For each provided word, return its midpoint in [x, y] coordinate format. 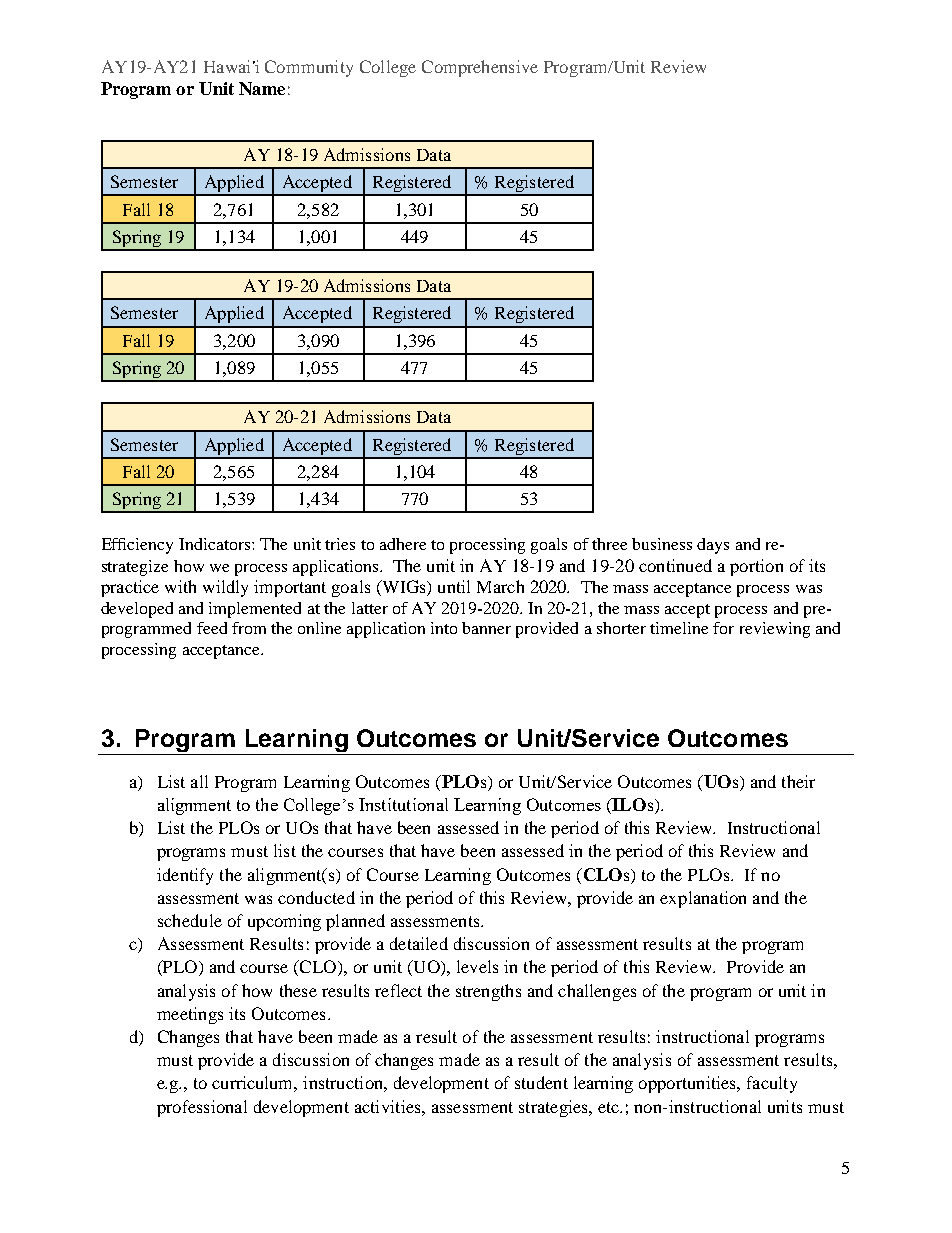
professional [202, 1108]
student [541, 1082]
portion [756, 567]
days [713, 546]
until [454, 586]
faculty [772, 1084]
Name [262, 88]
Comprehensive [480, 68]
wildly [225, 588]
